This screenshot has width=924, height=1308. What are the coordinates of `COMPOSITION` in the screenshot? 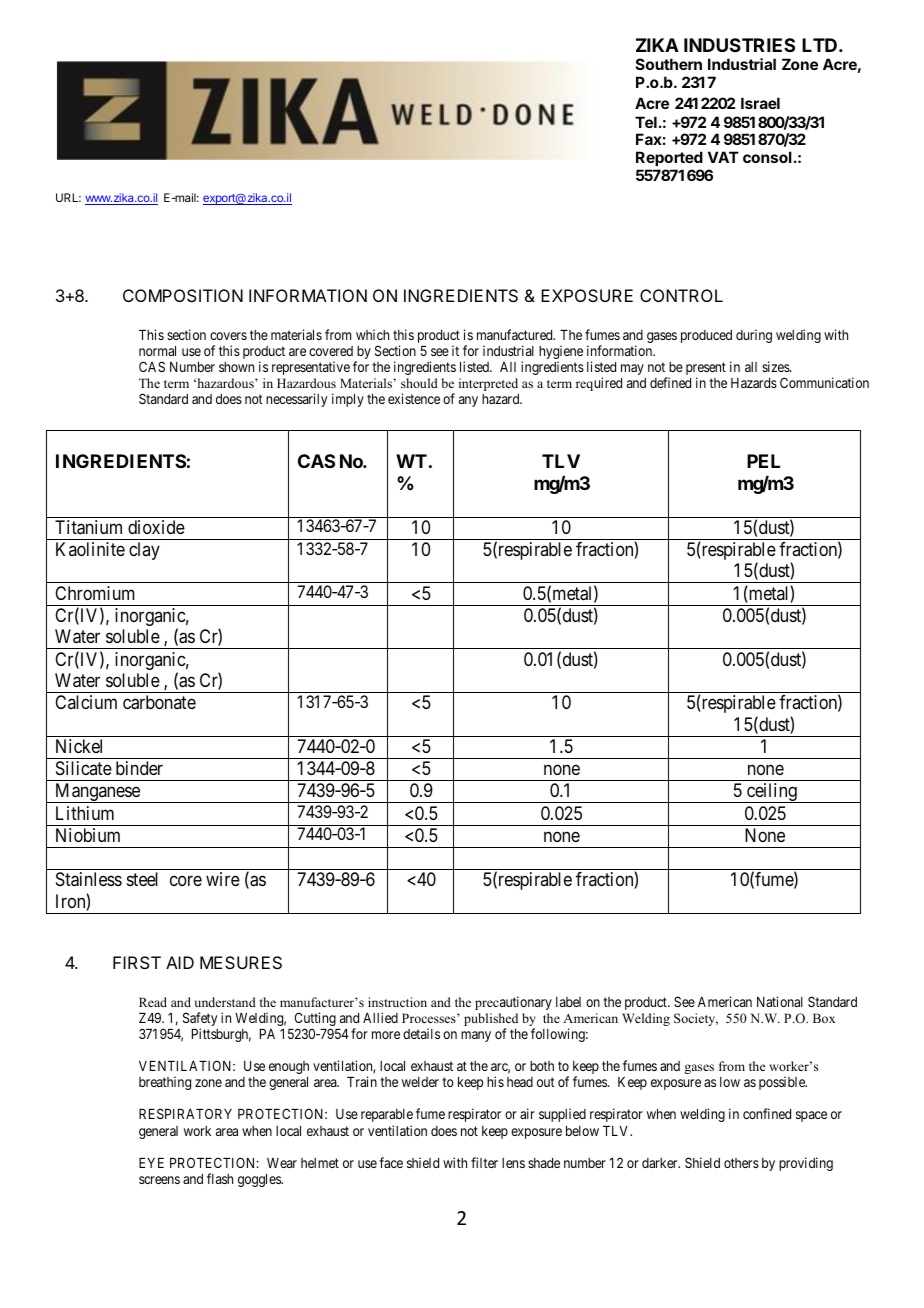 It's located at (183, 295).
